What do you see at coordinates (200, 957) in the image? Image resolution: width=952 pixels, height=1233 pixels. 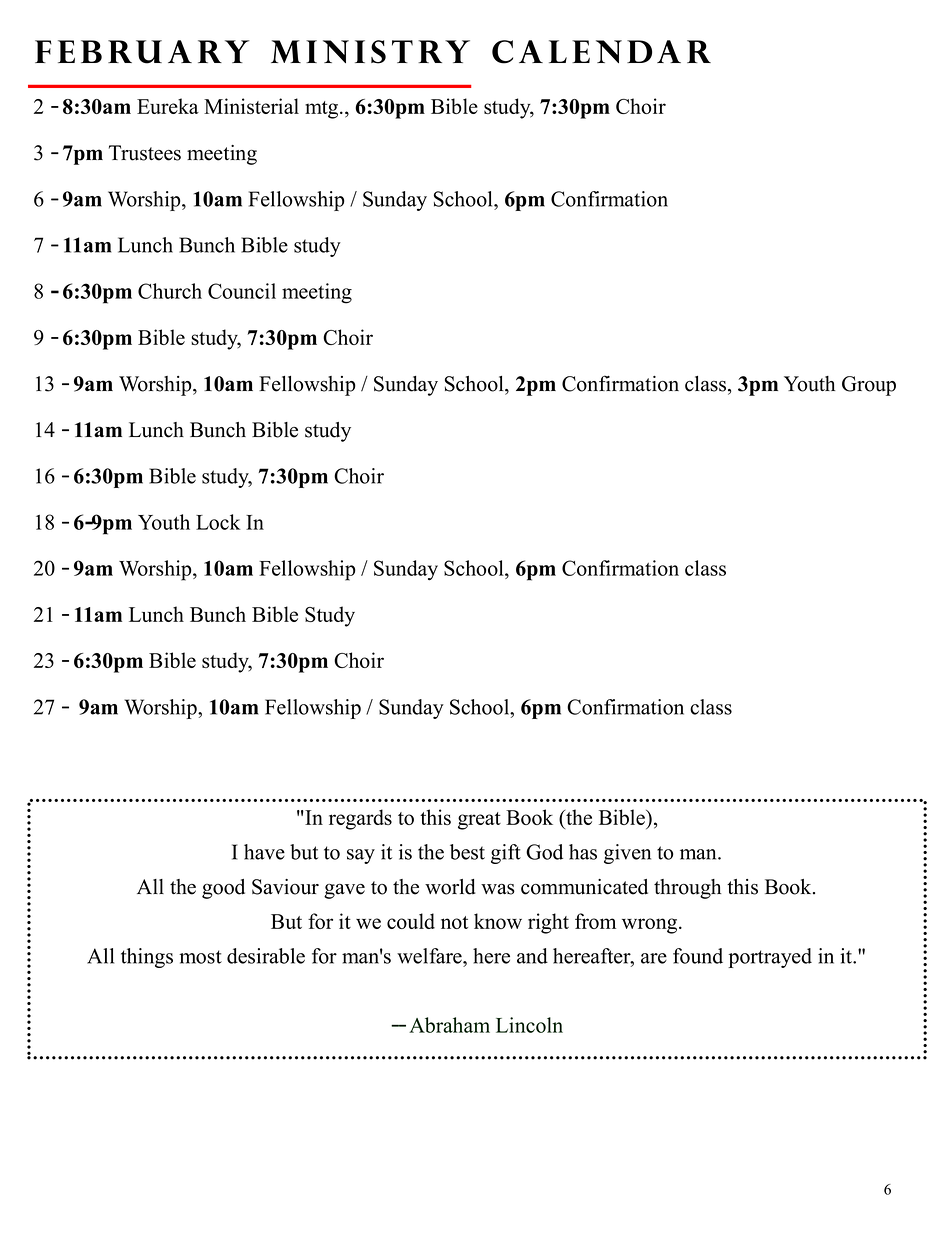 I see `most` at bounding box center [200, 957].
